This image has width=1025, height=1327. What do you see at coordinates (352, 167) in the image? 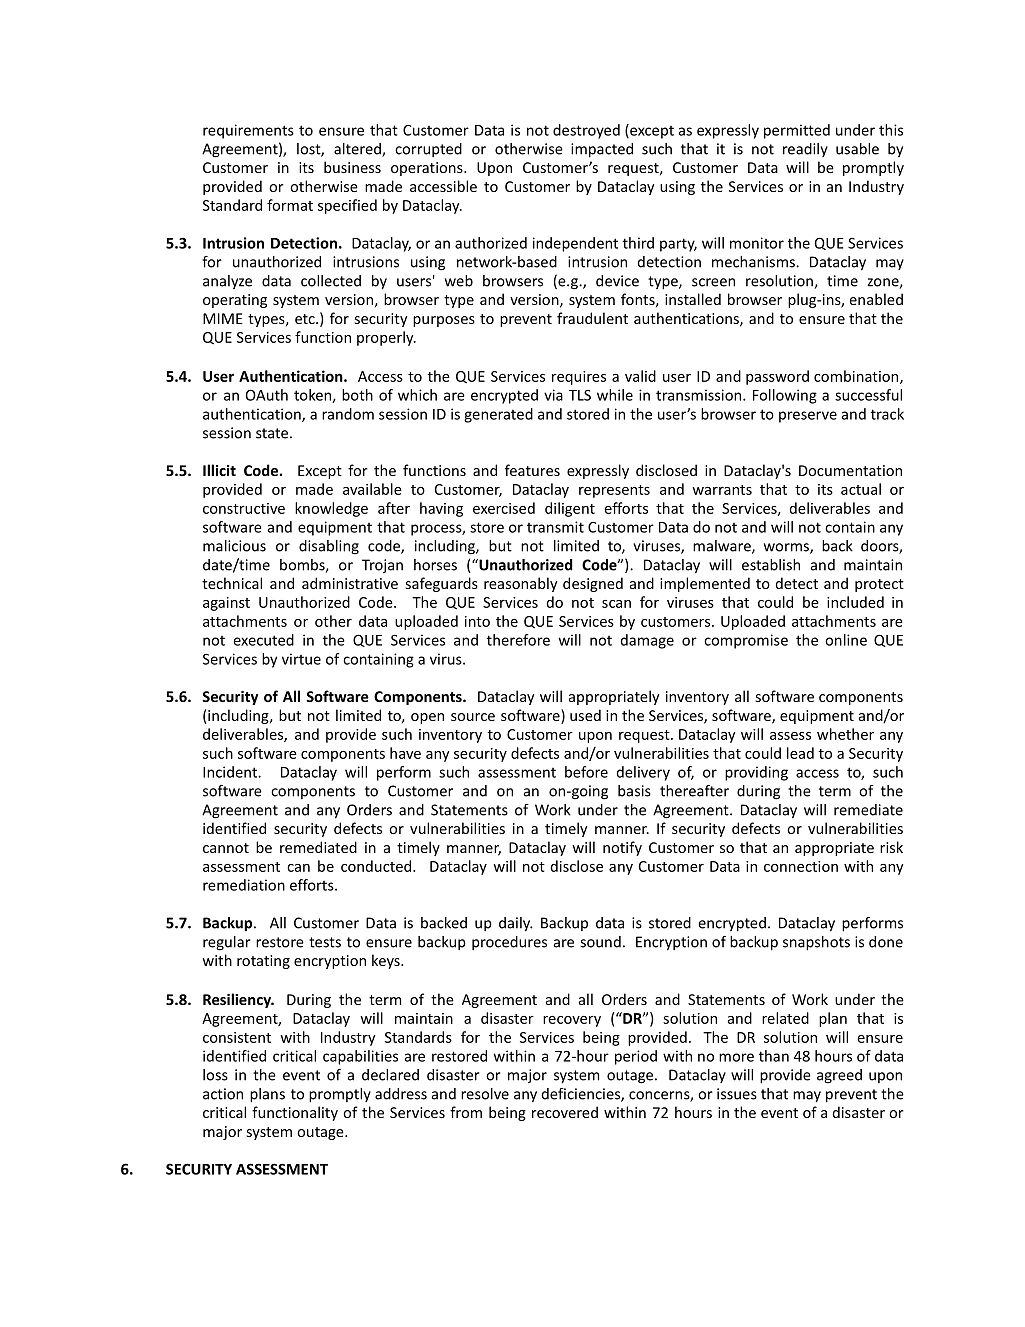
I see `business` at bounding box center [352, 167].
